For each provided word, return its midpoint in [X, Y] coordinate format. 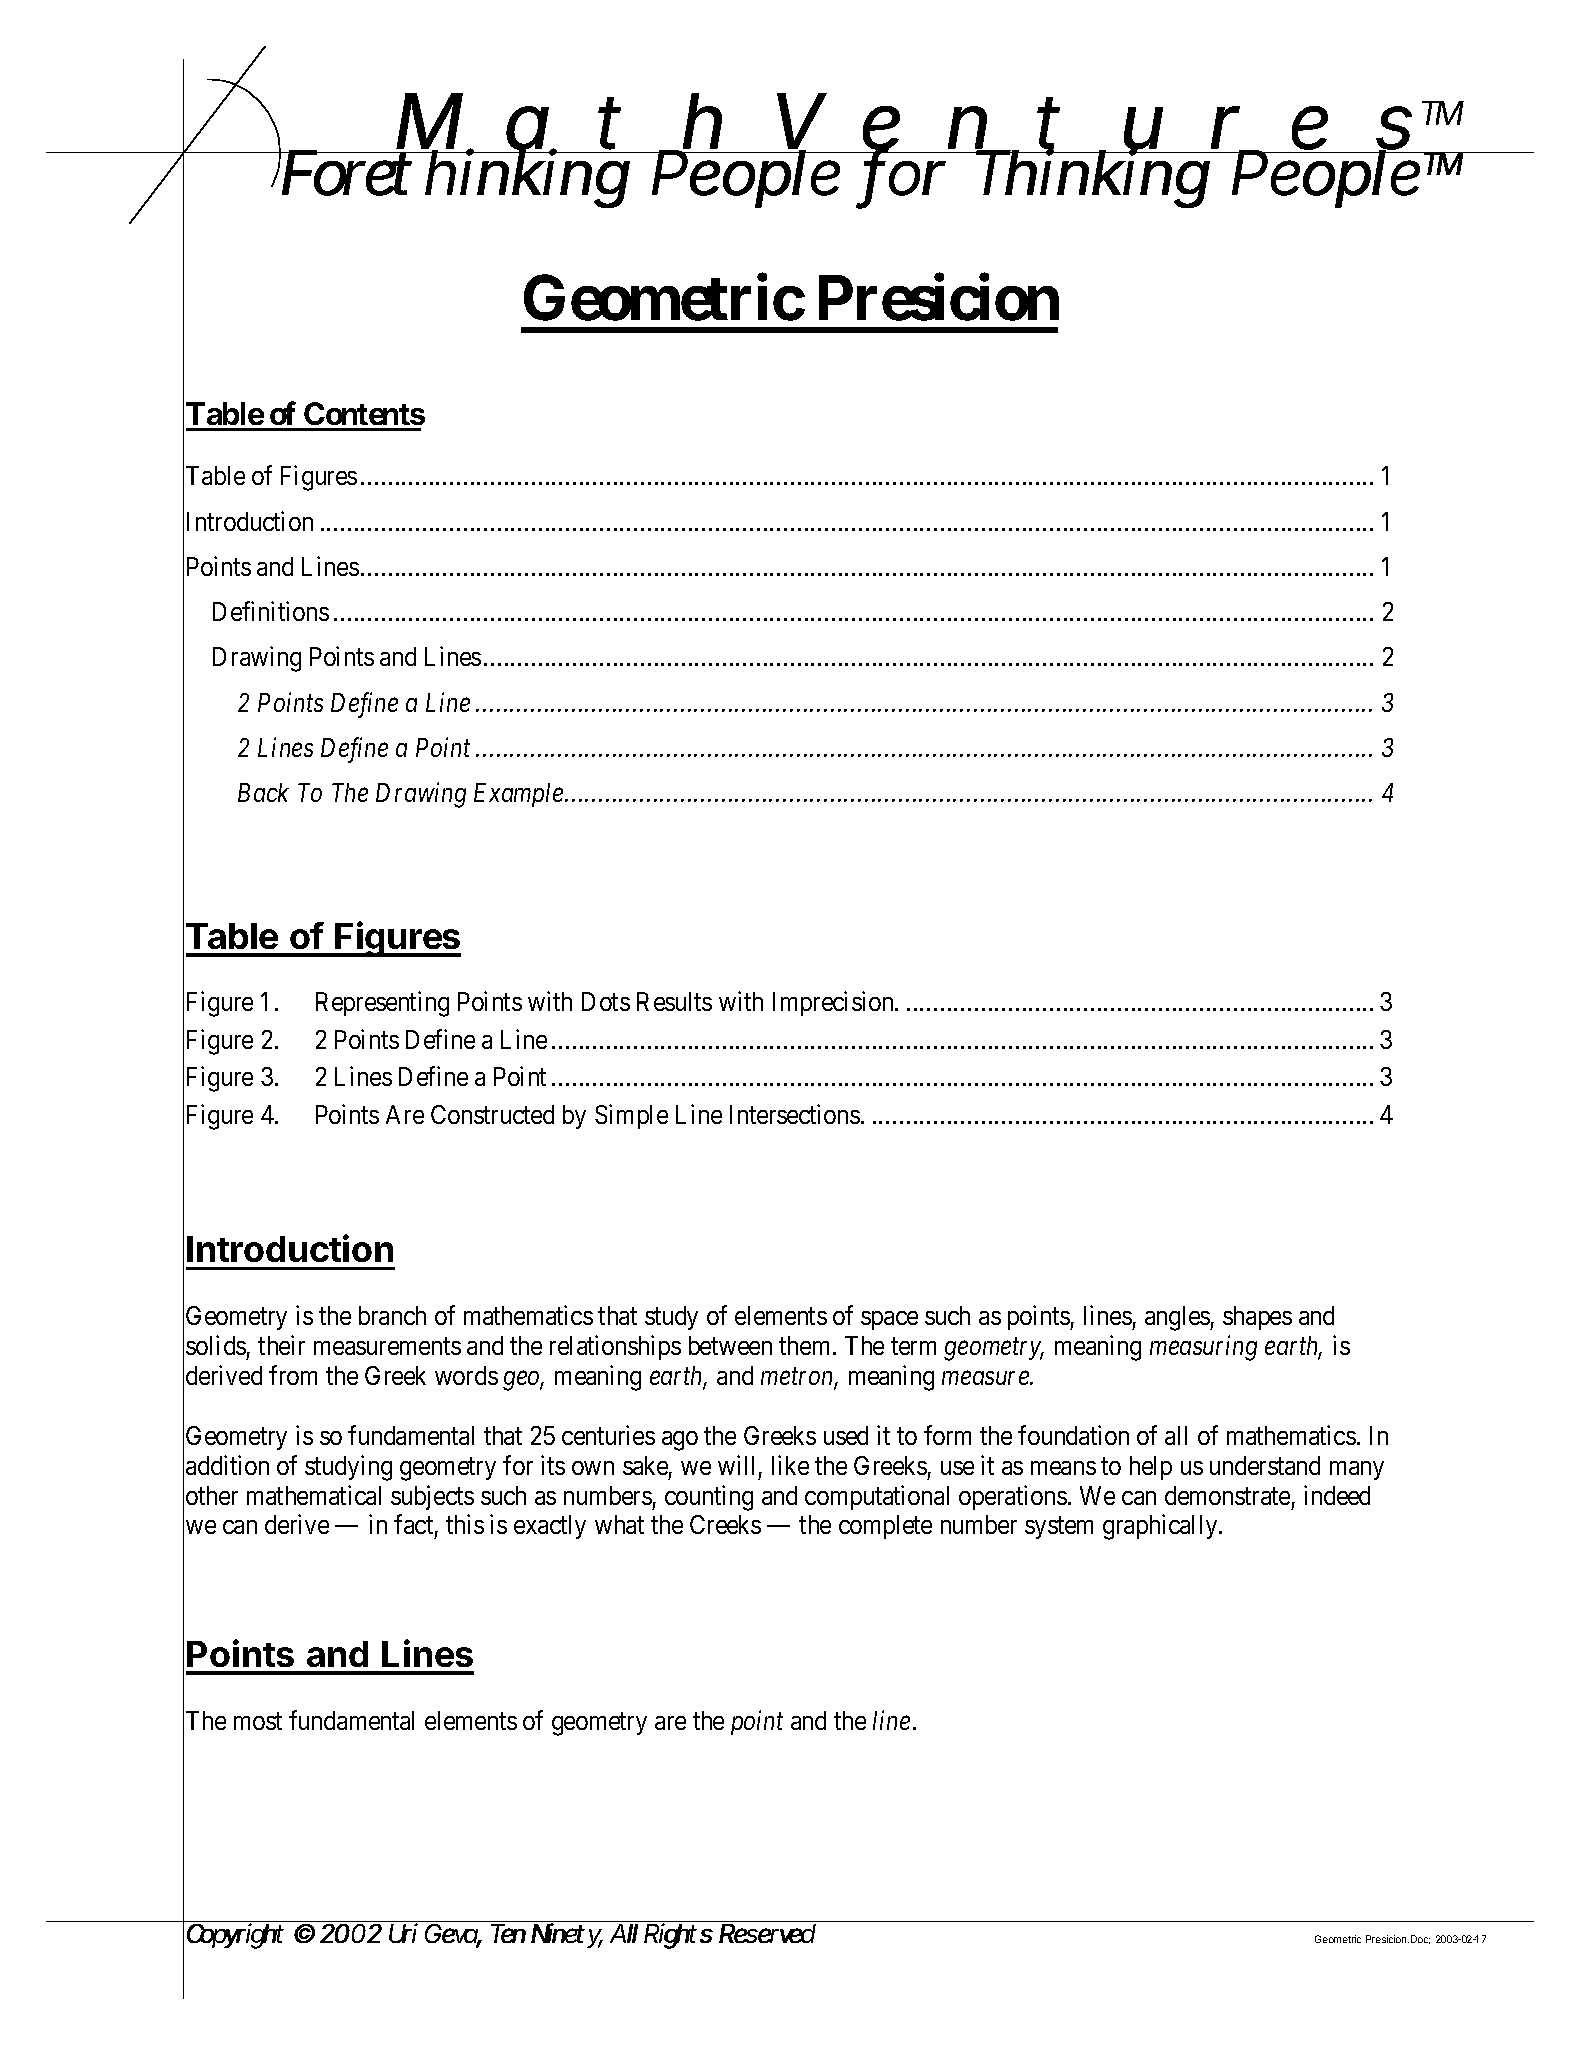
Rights [678, 1936]
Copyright [235, 1936]
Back [263, 792]
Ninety [566, 1935]
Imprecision [834, 1004]
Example [520, 795]
